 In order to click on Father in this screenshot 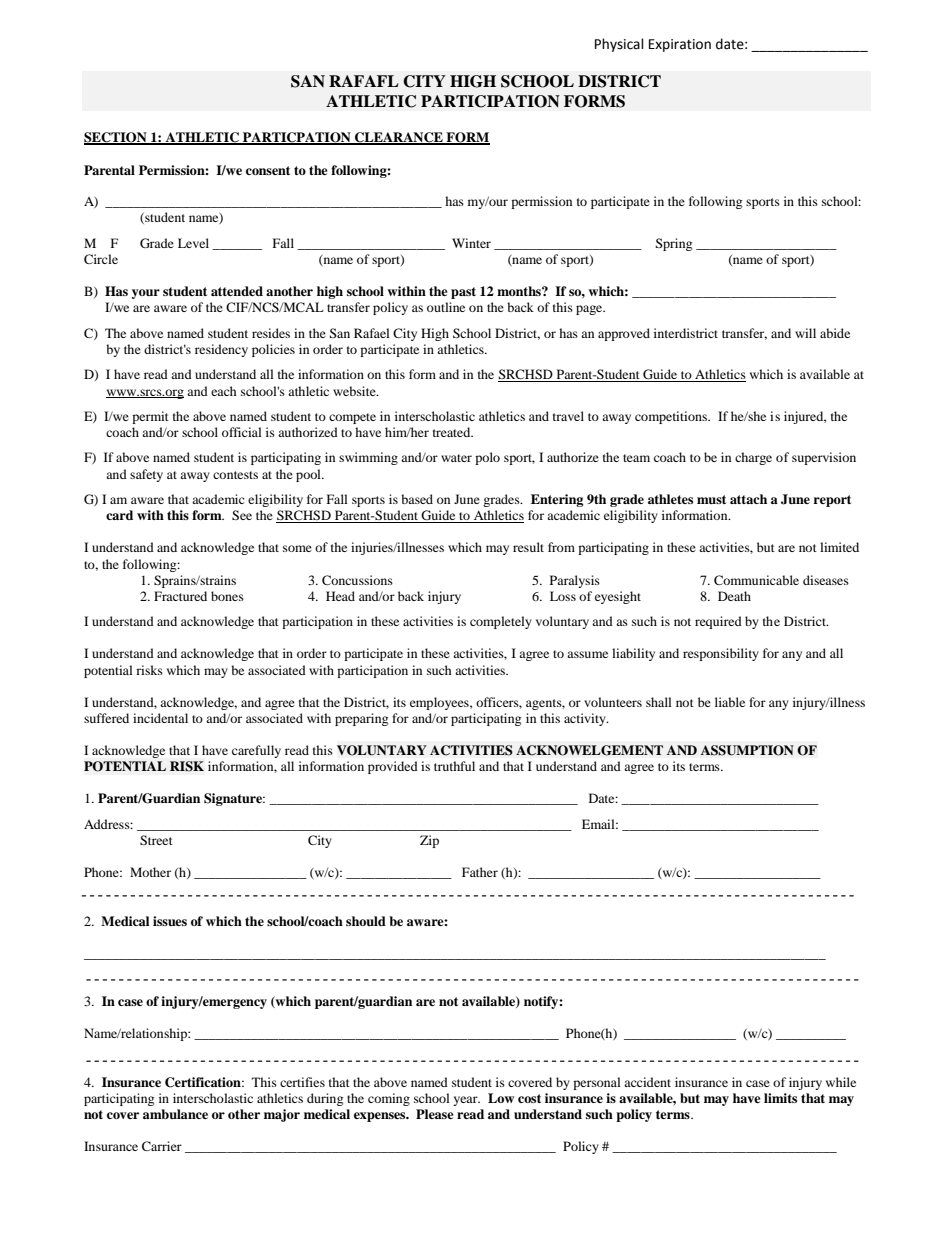, I will do `click(480, 872)`.
